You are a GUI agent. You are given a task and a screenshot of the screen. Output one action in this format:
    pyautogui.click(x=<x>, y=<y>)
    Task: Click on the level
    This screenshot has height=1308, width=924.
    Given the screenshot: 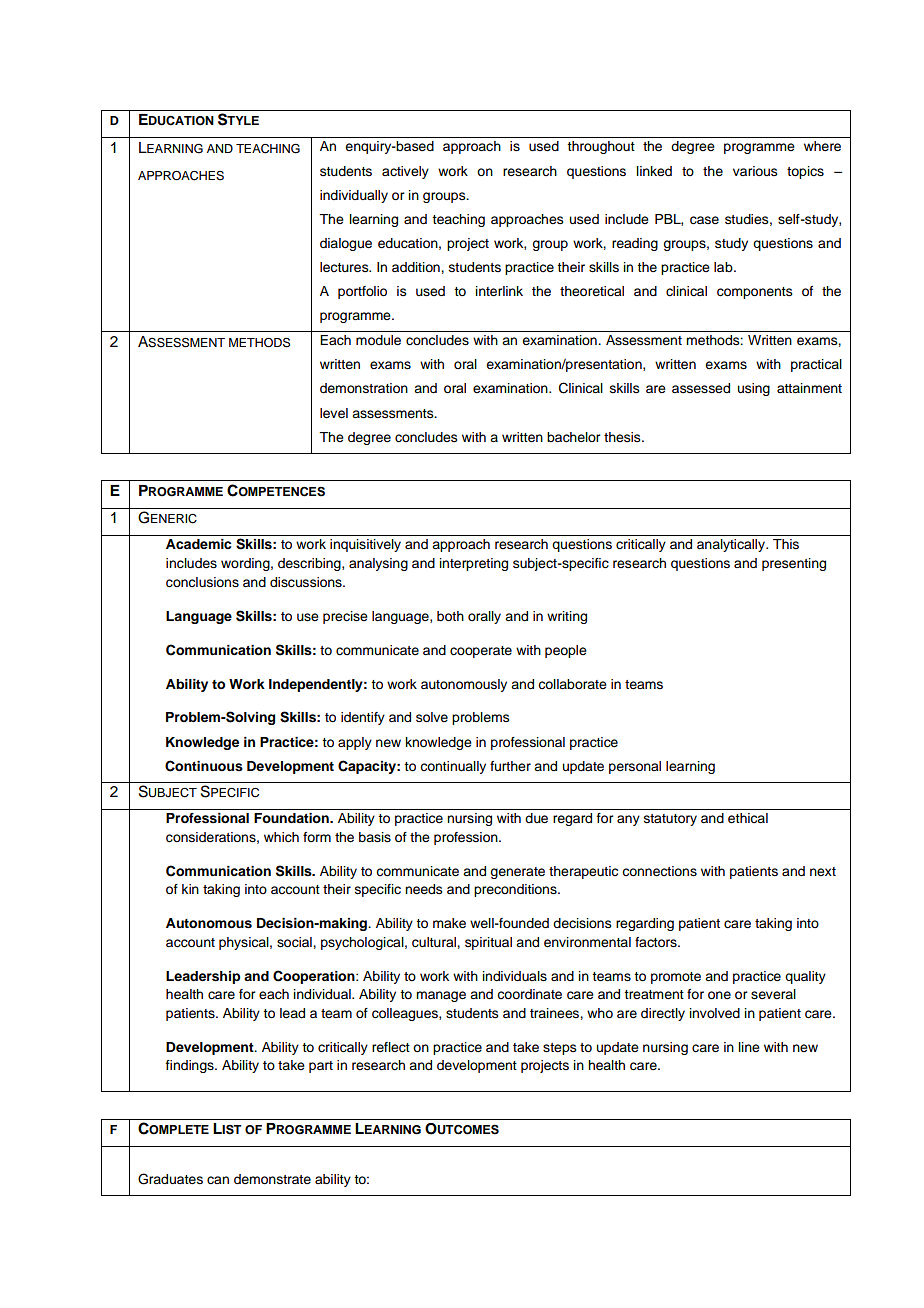 What is the action you would take?
    pyautogui.click(x=334, y=413)
